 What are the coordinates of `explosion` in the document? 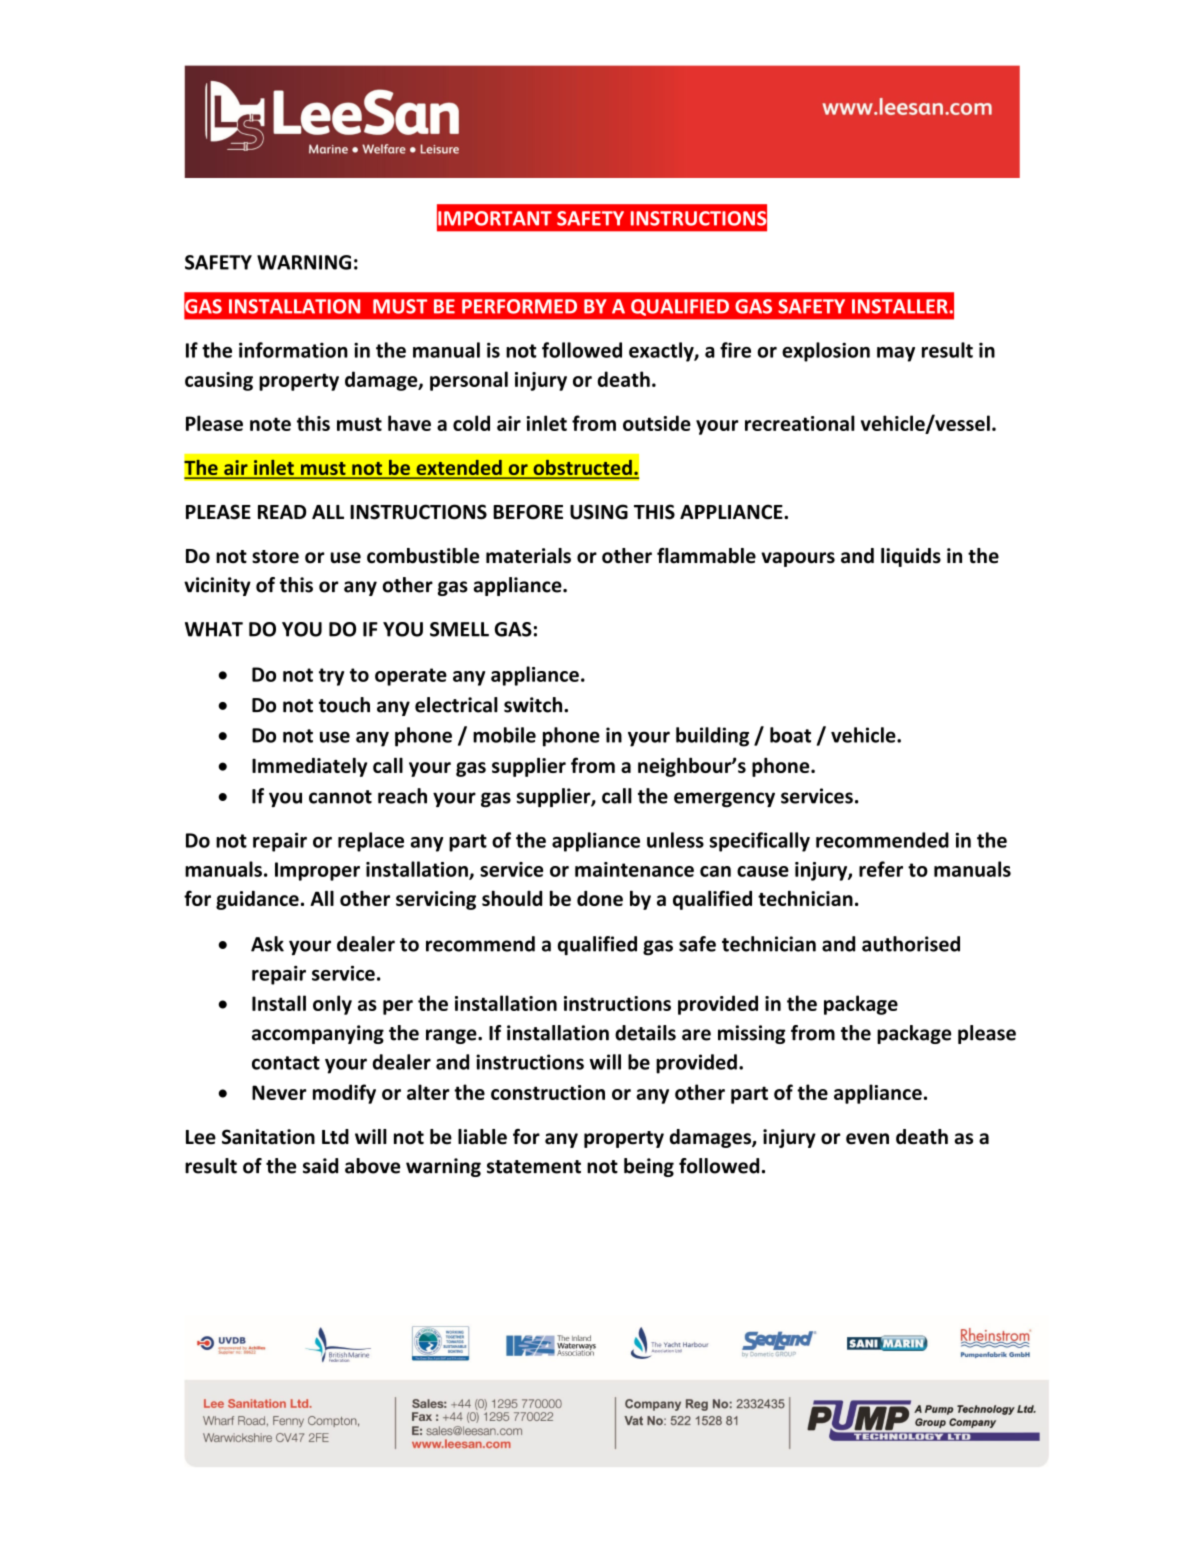 It's located at (826, 352).
